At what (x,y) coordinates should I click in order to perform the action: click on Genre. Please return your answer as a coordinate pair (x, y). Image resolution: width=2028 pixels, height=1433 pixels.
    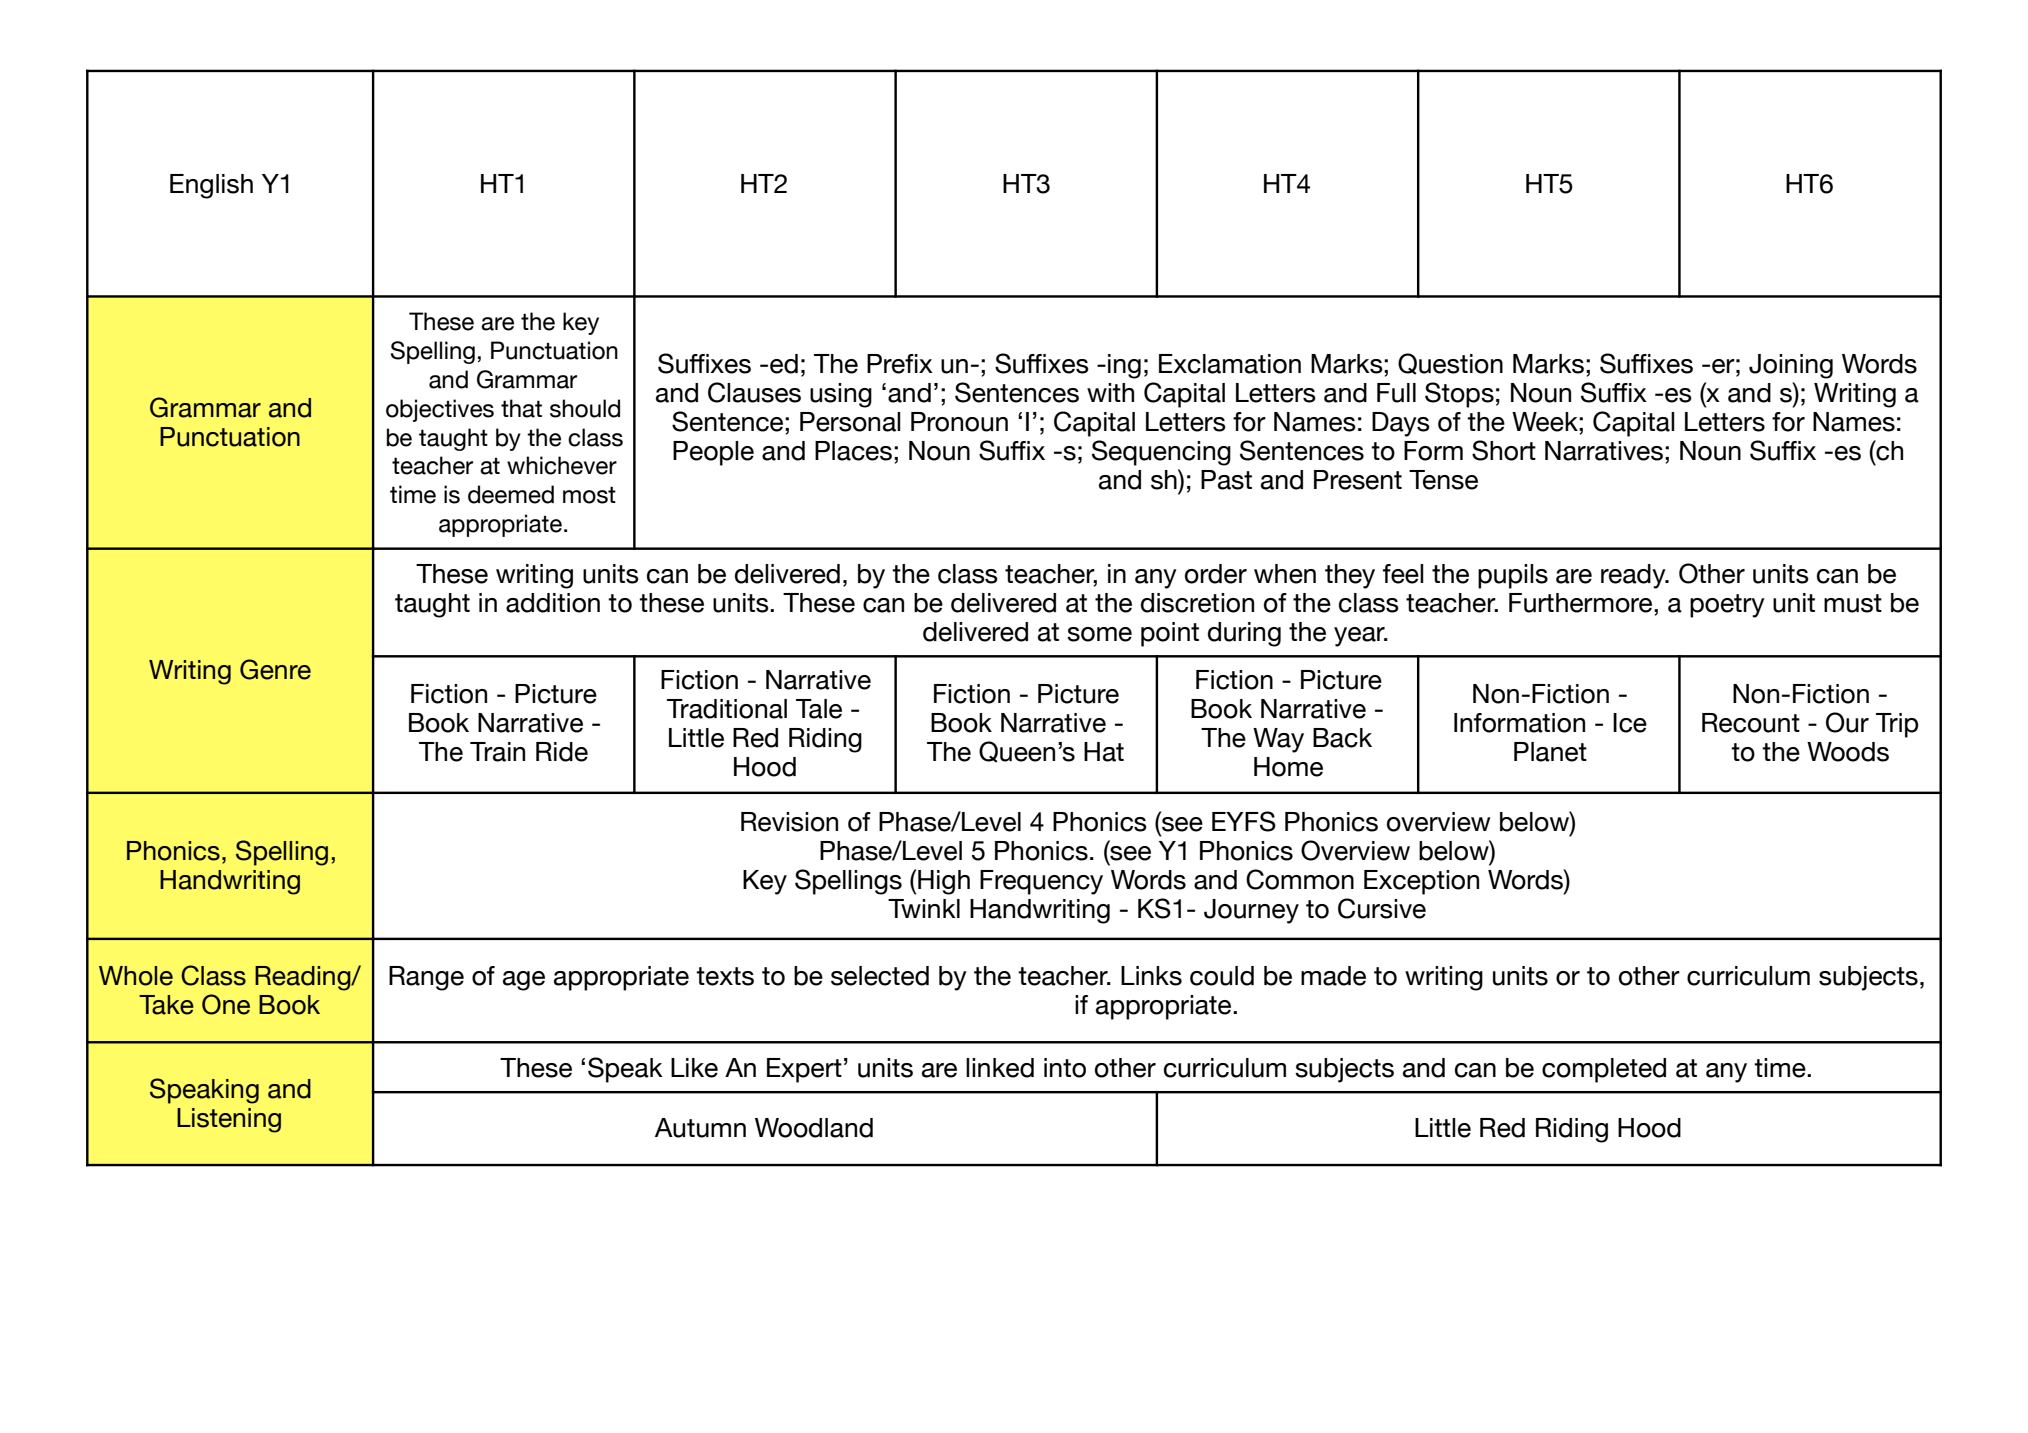
    Looking at the image, I should click on (275, 669).
